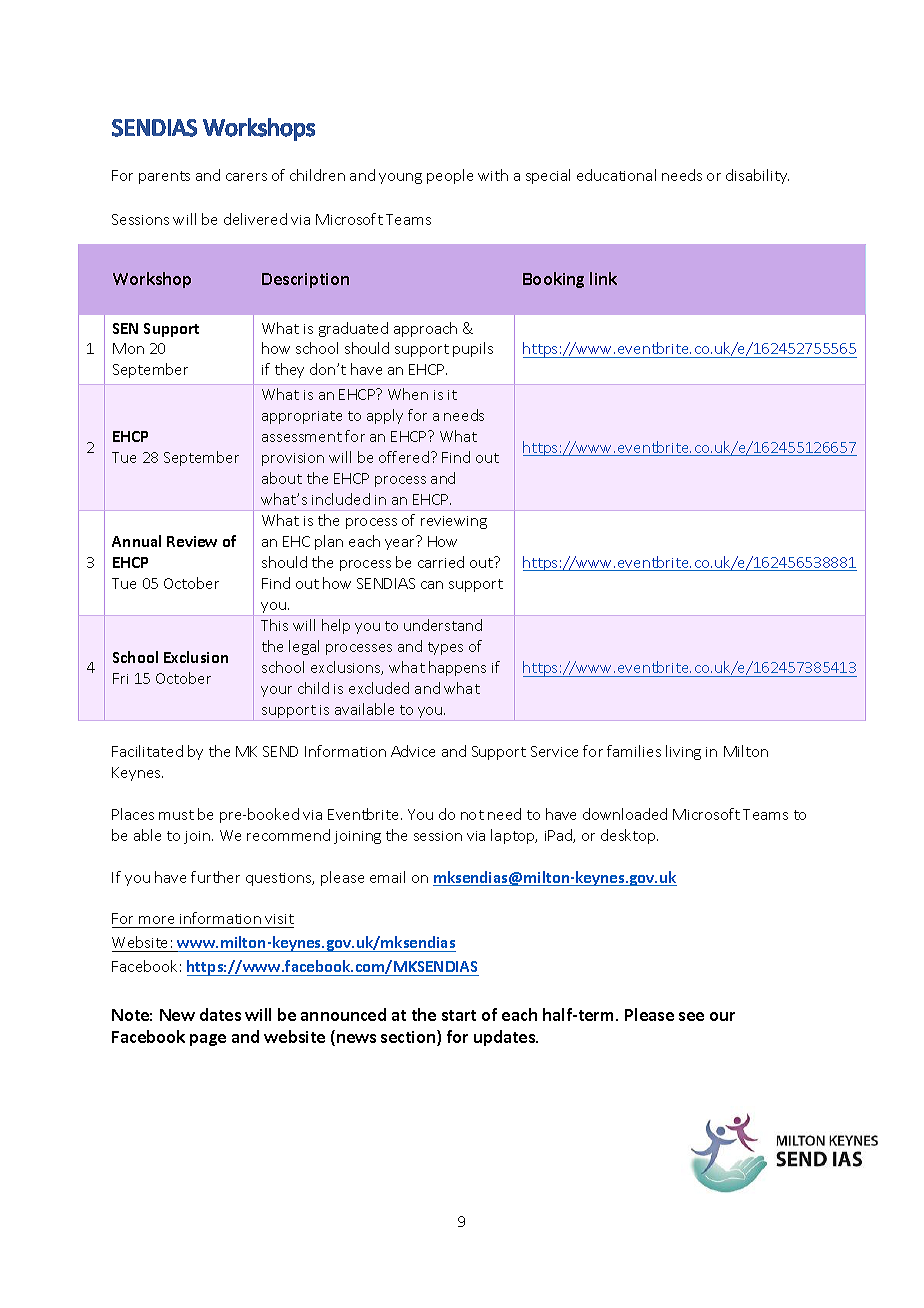  I want to click on start, so click(459, 1015).
